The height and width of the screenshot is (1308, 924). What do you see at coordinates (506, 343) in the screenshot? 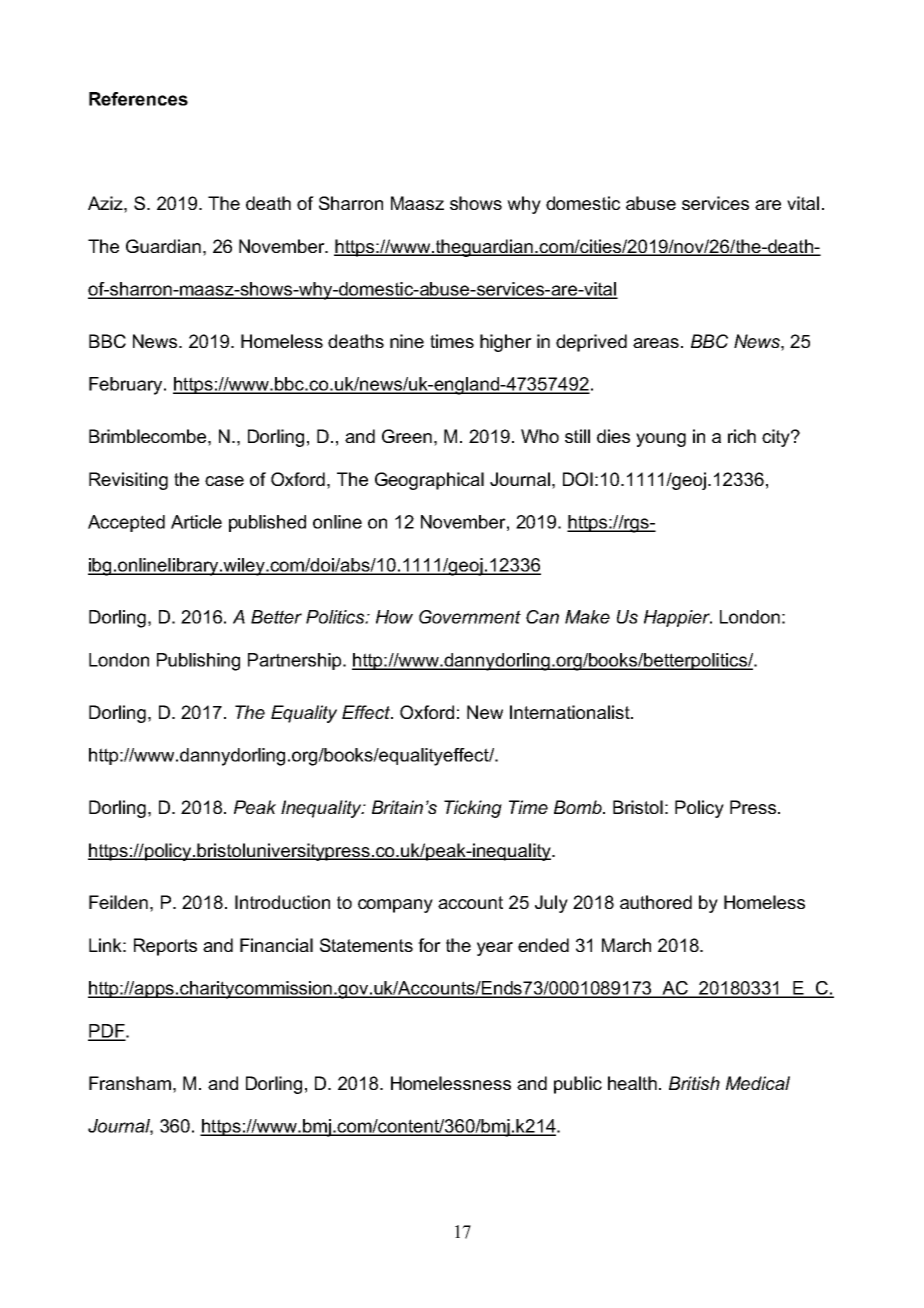
I see `higher` at bounding box center [506, 343].
